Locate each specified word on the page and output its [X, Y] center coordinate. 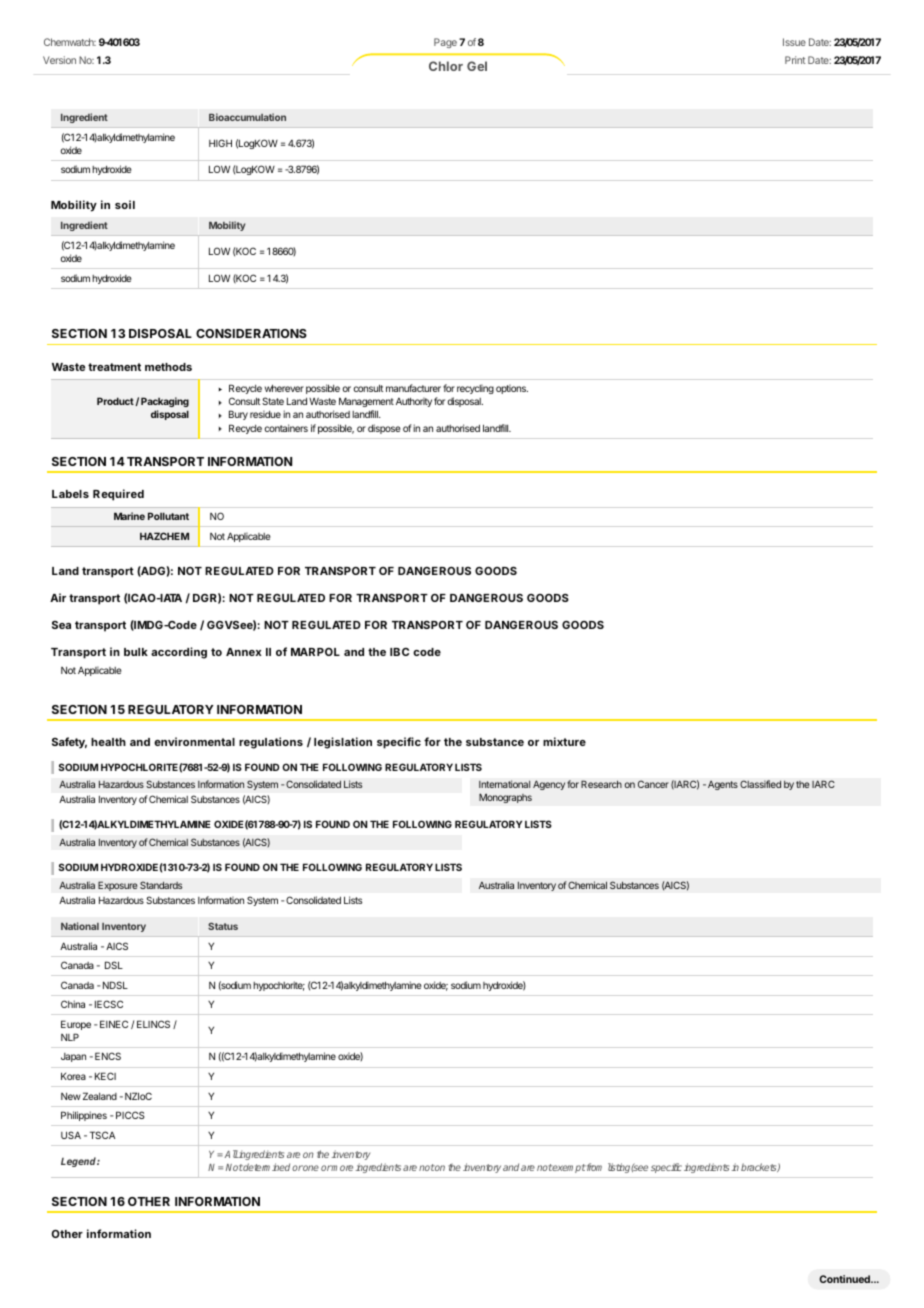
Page [445, 43]
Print [795, 60]
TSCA [102, 1135]
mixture [564, 741]
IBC [399, 652]
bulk [136, 652]
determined [266, 1167]
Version [59, 60]
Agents [723, 785]
